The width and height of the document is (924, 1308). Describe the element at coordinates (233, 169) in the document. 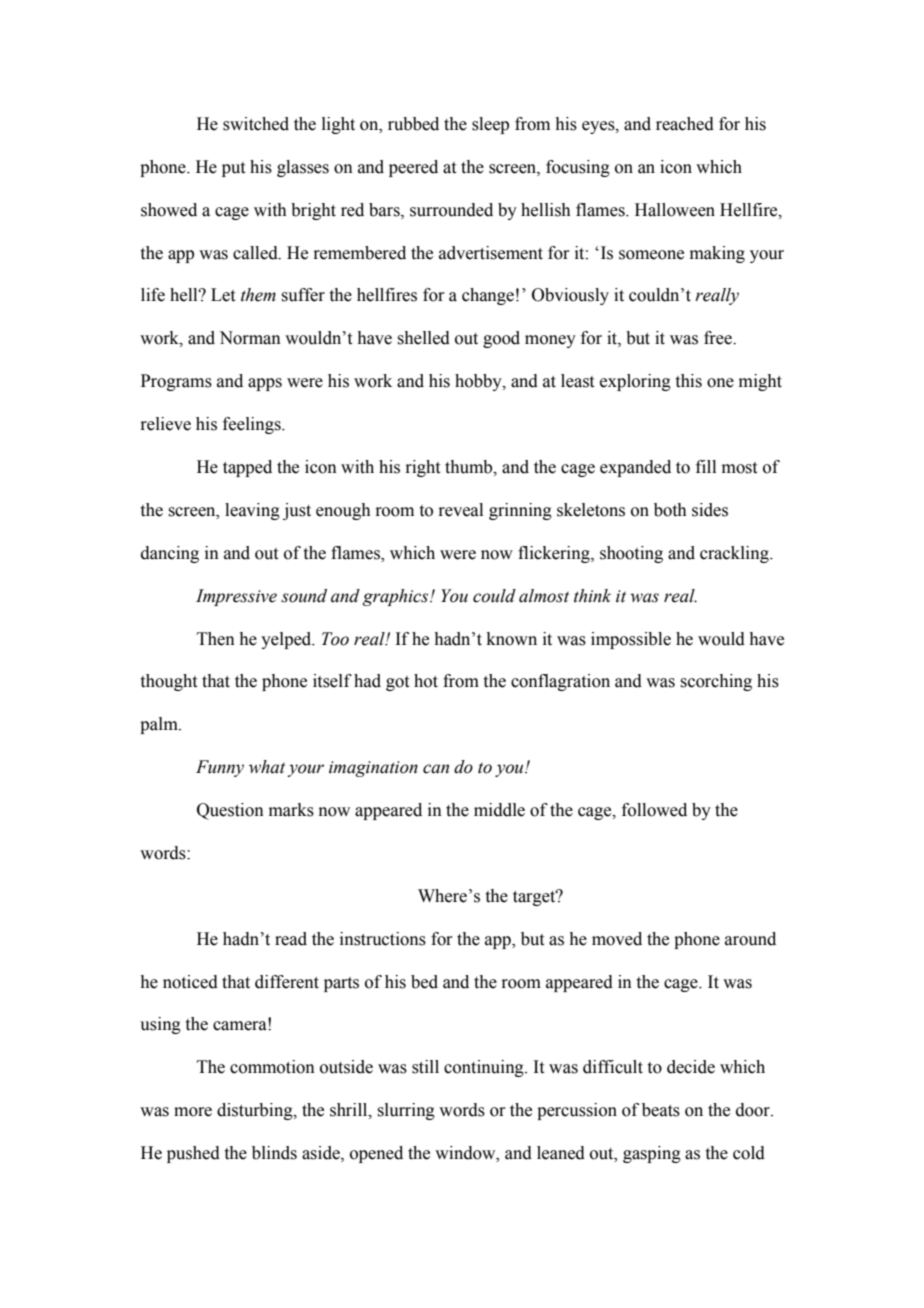

I see `put` at that location.
